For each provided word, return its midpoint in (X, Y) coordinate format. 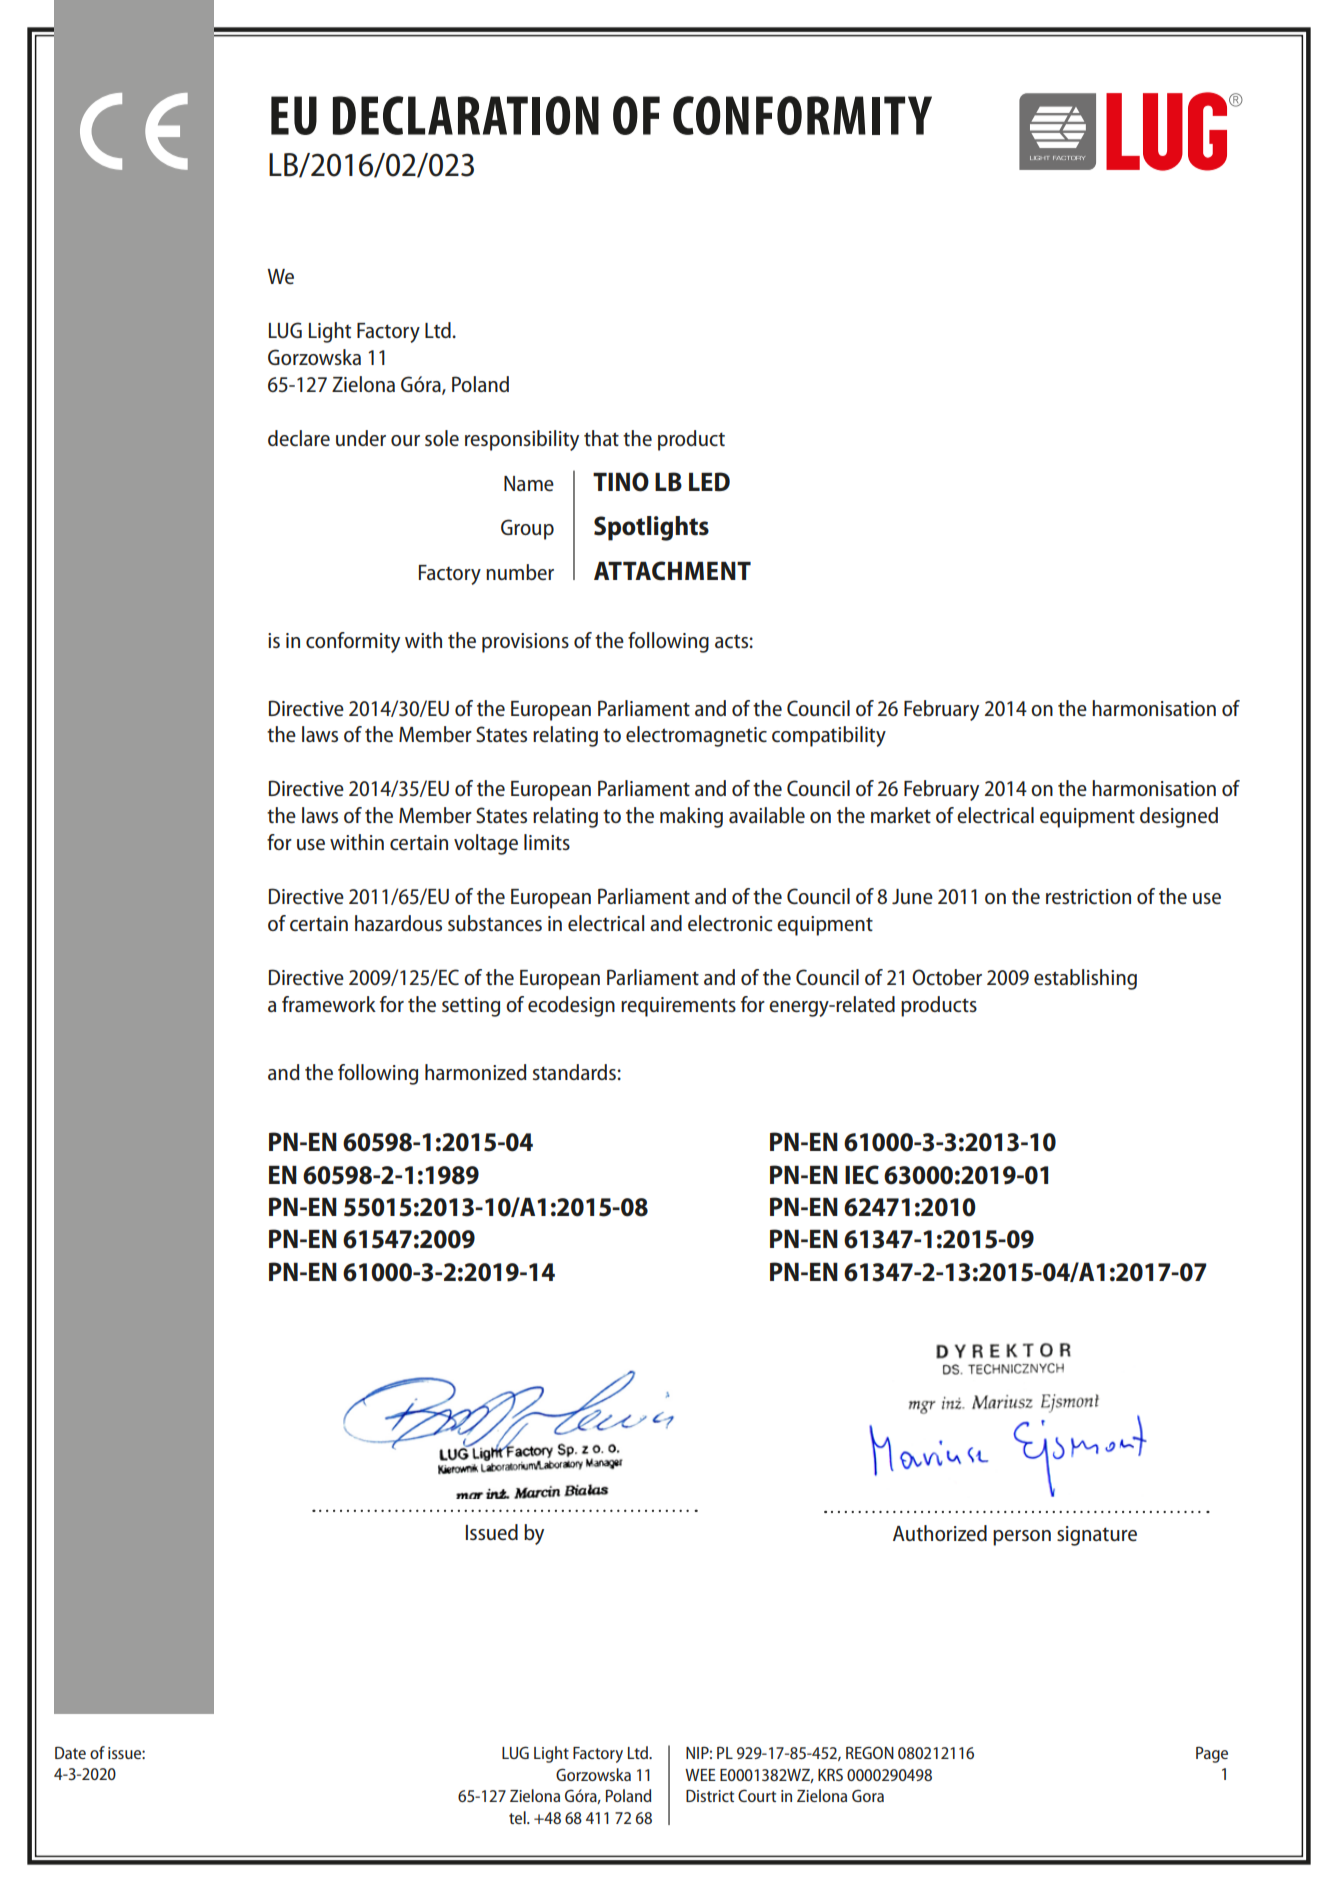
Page (1212, 1754)
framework (329, 1004)
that (601, 438)
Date (70, 1753)
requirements (678, 1007)
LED (709, 481)
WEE (700, 1775)
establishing (1085, 979)
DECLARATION (466, 115)
